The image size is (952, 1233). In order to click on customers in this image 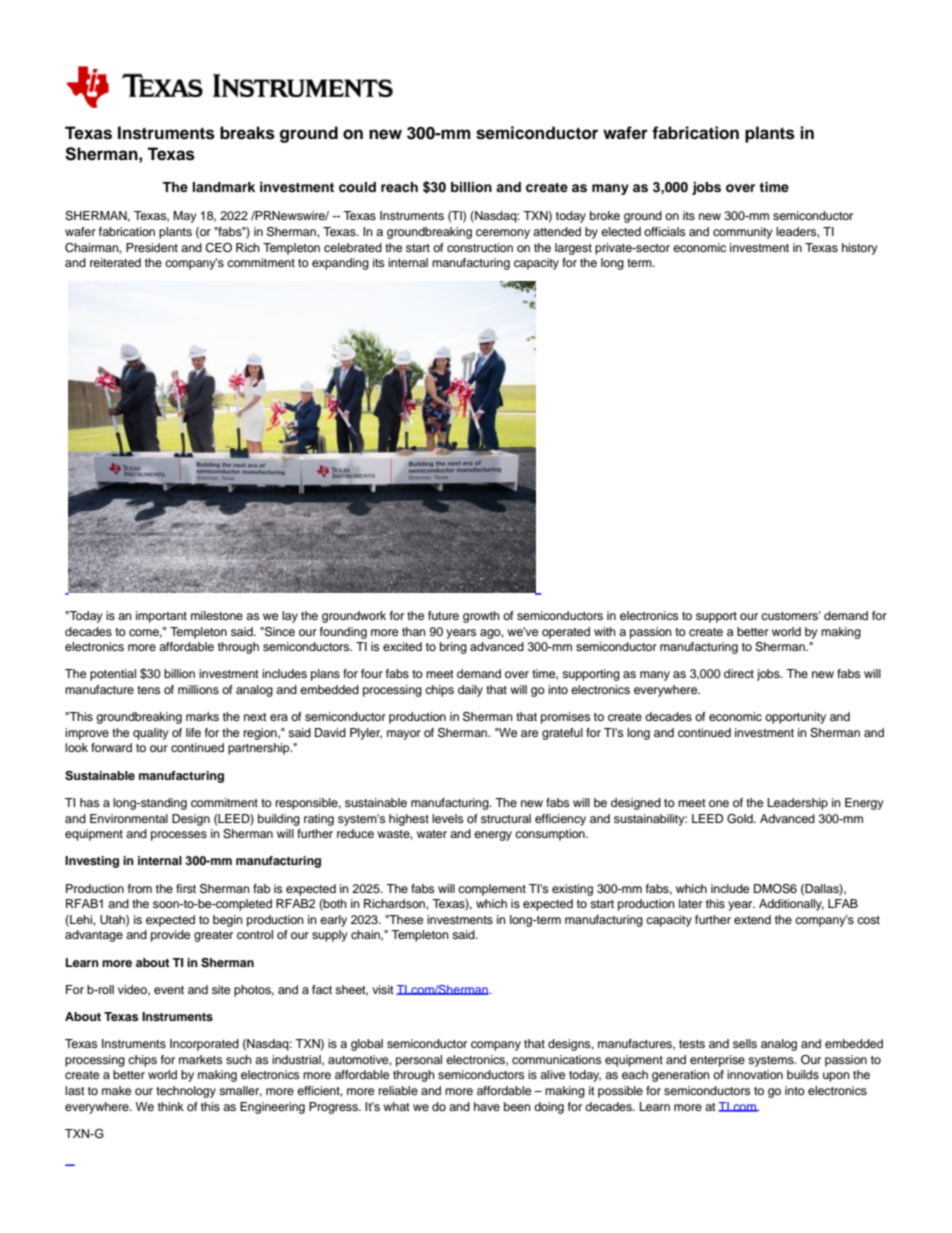, I will do `click(790, 615)`.
